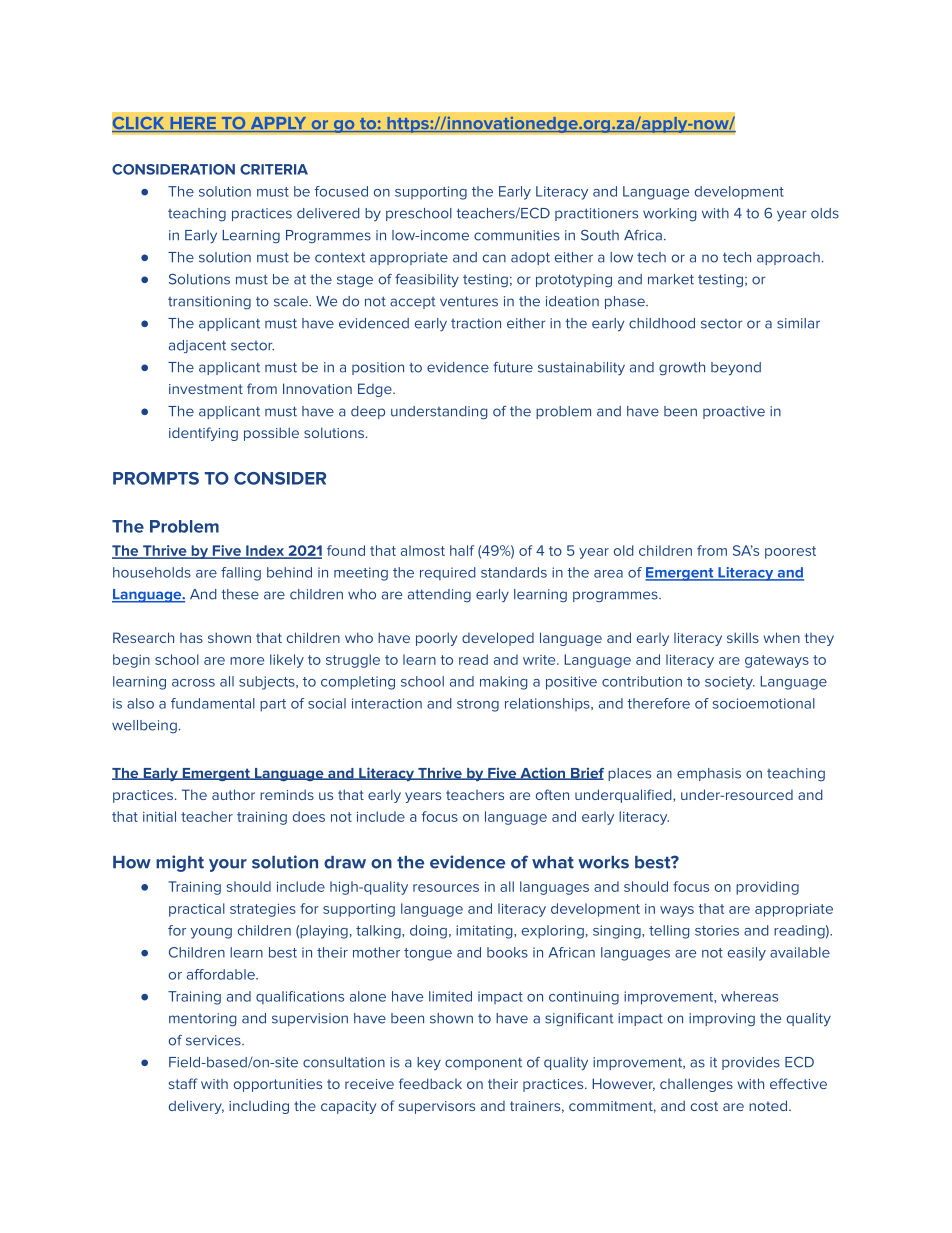 Image resolution: width=952 pixels, height=1233 pixels. I want to click on staff, so click(183, 1083).
